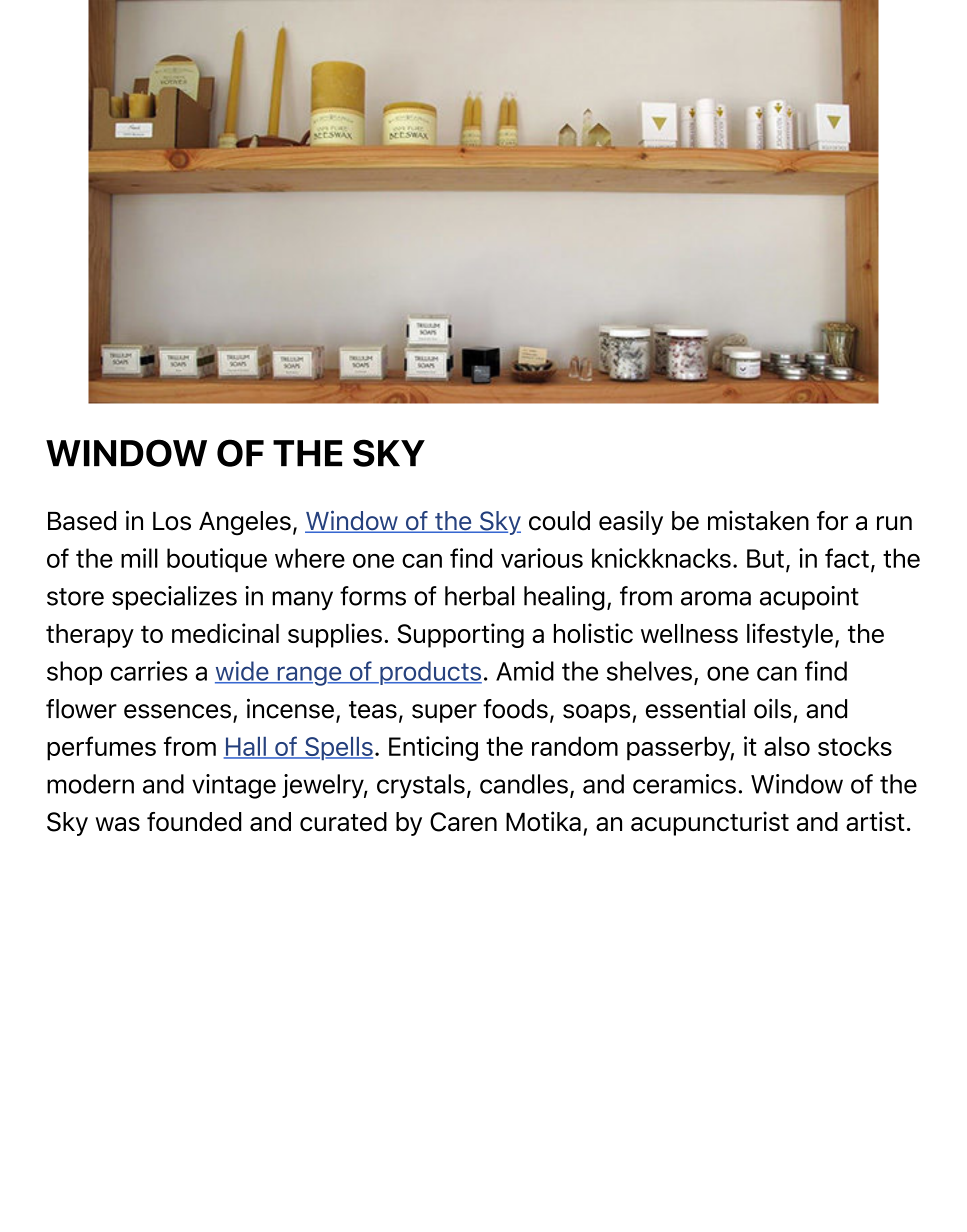 The width and height of the screenshot is (967, 1232). I want to click on lifestyle, so click(790, 635).
